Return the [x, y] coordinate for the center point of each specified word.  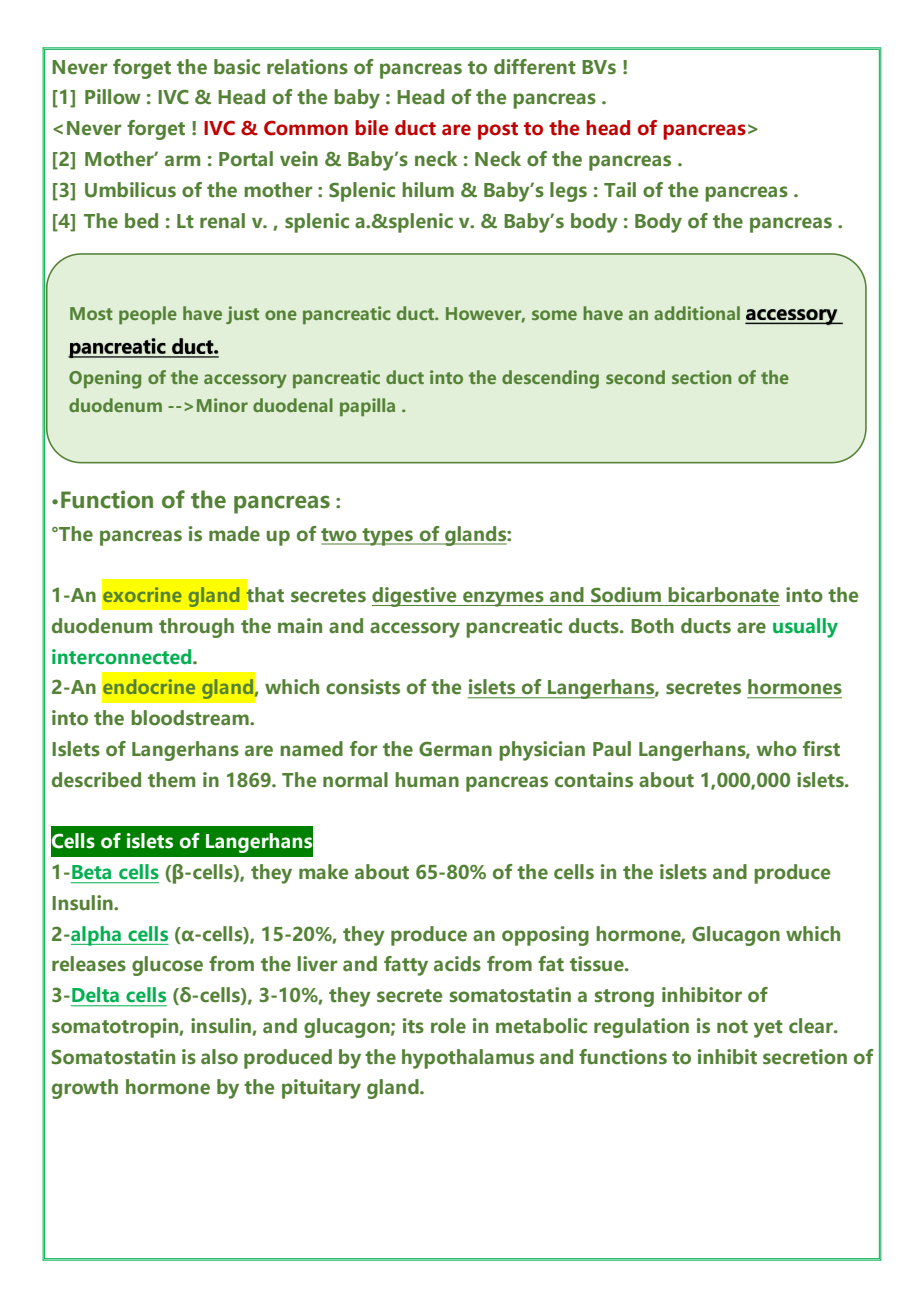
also [219, 1057]
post [498, 131]
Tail [620, 190]
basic [237, 67]
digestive [415, 597]
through [196, 628]
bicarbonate [723, 595]
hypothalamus [468, 1059]
